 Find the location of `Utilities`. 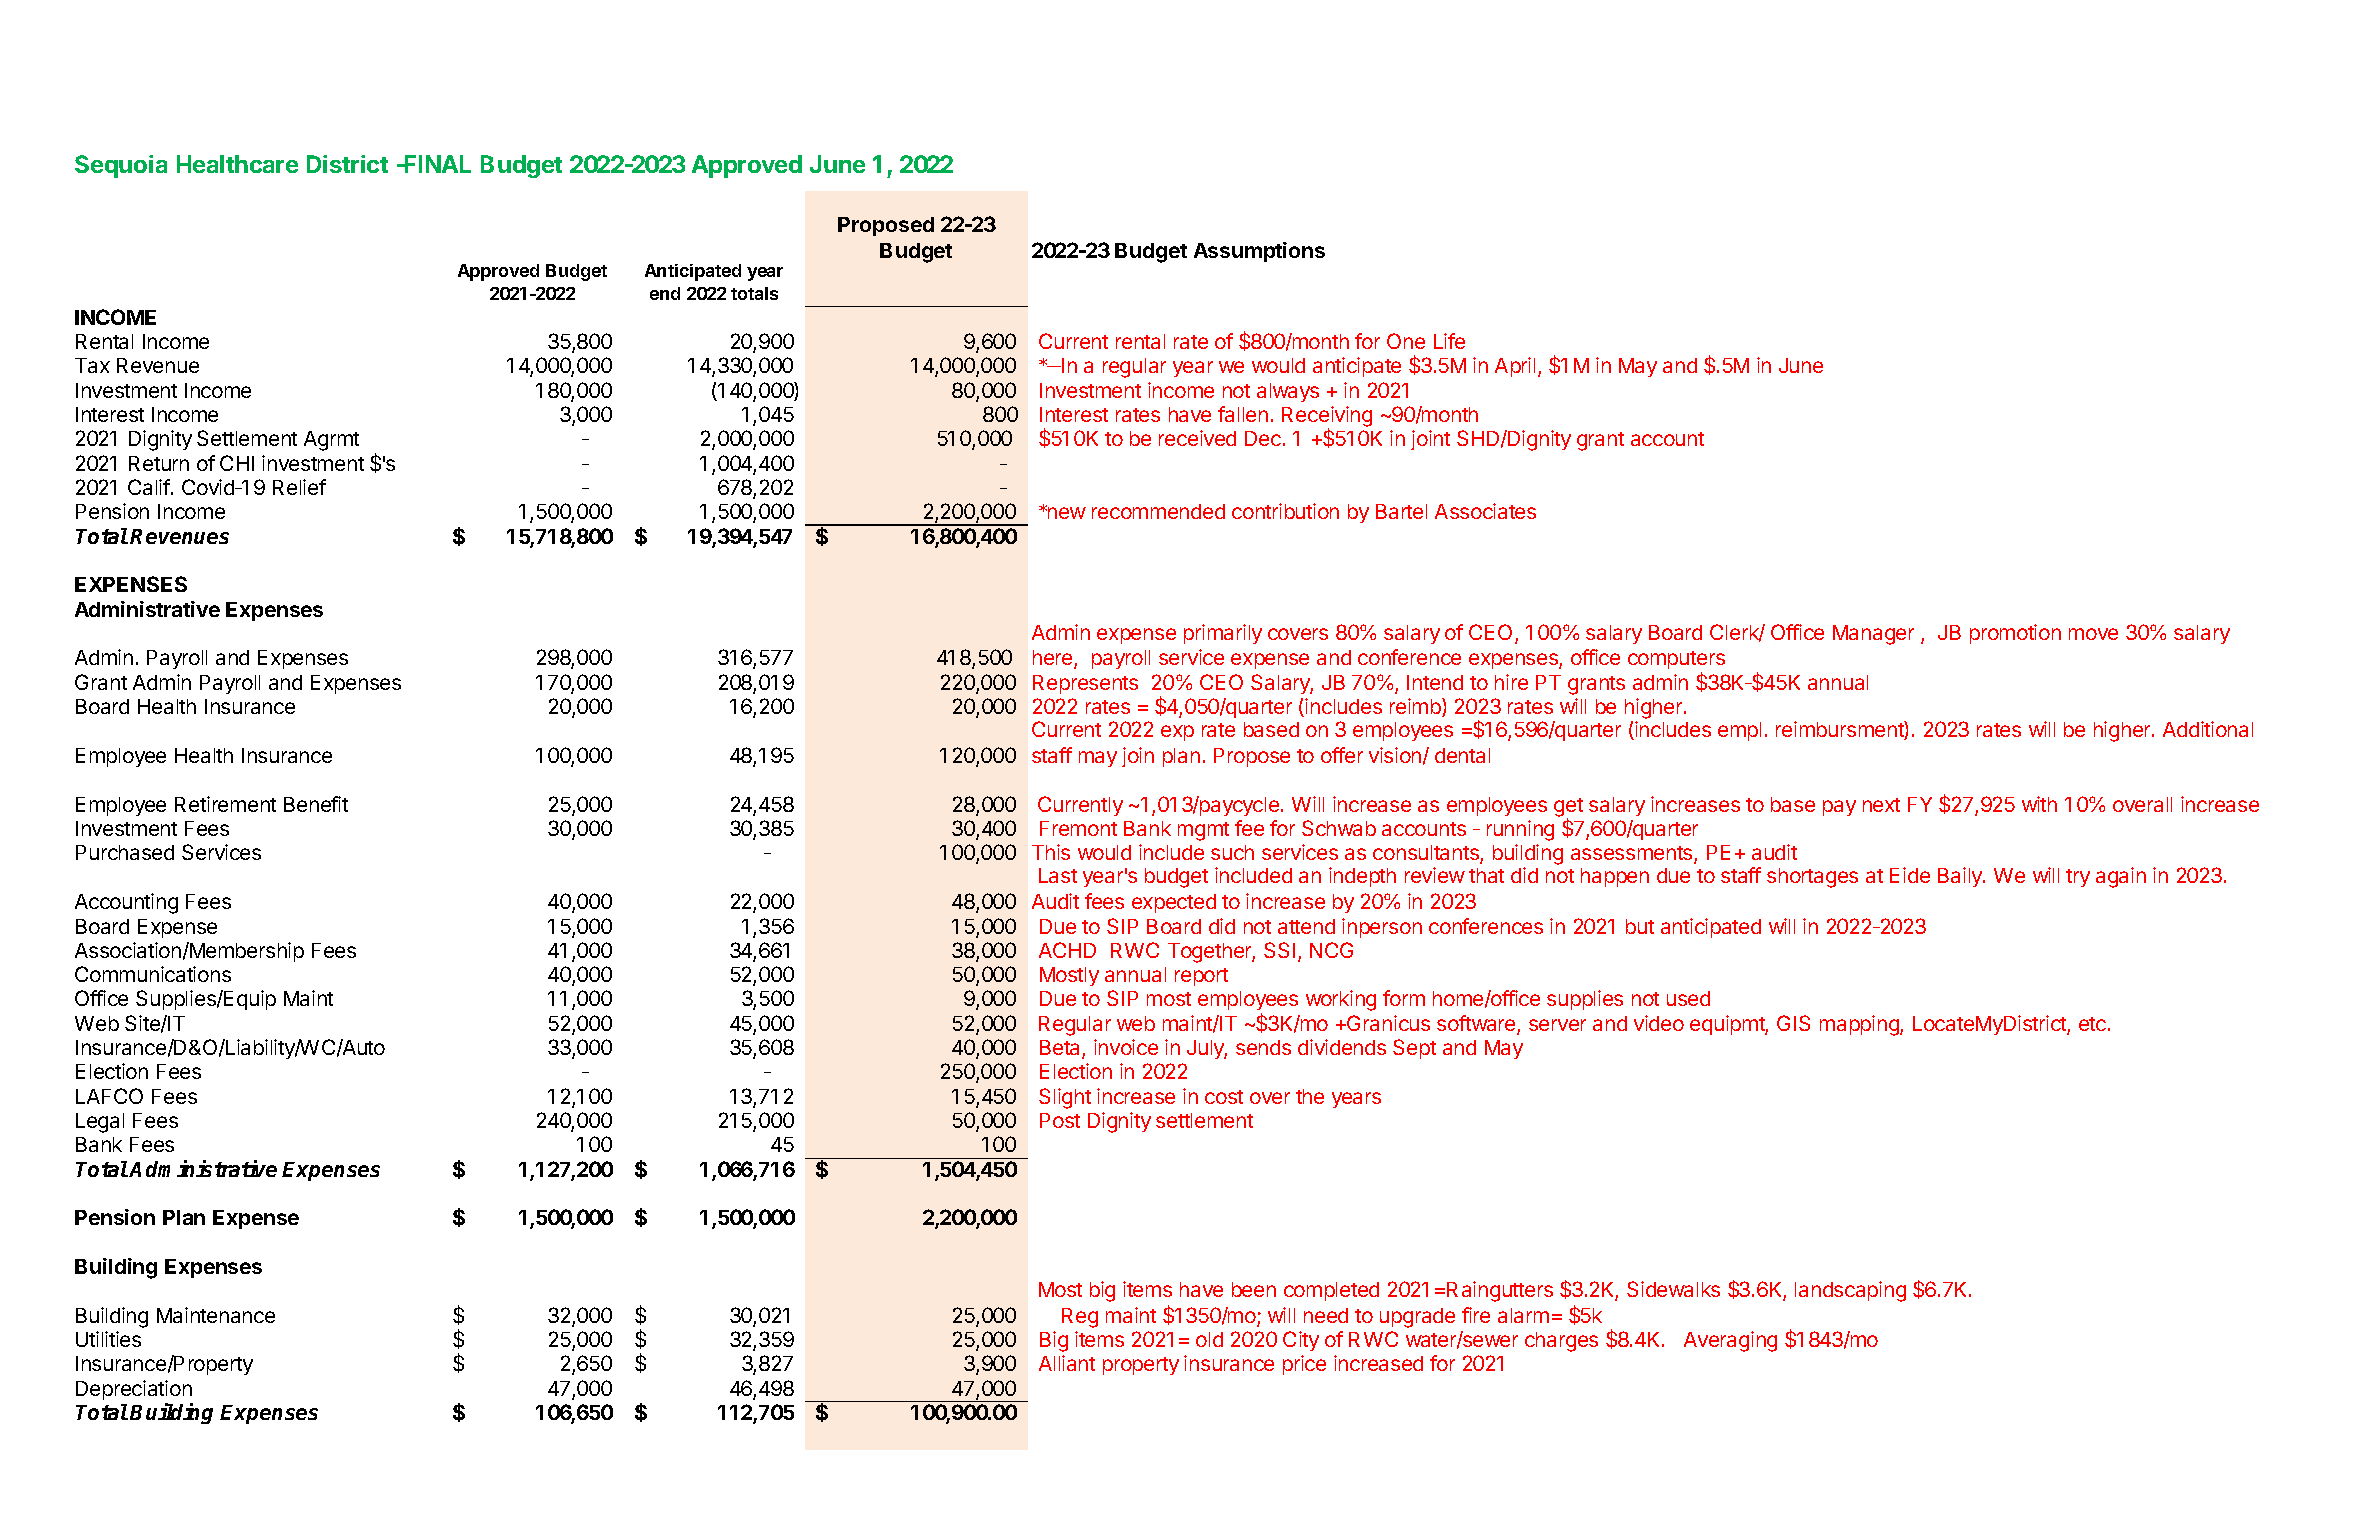

Utilities is located at coordinates (108, 1339).
